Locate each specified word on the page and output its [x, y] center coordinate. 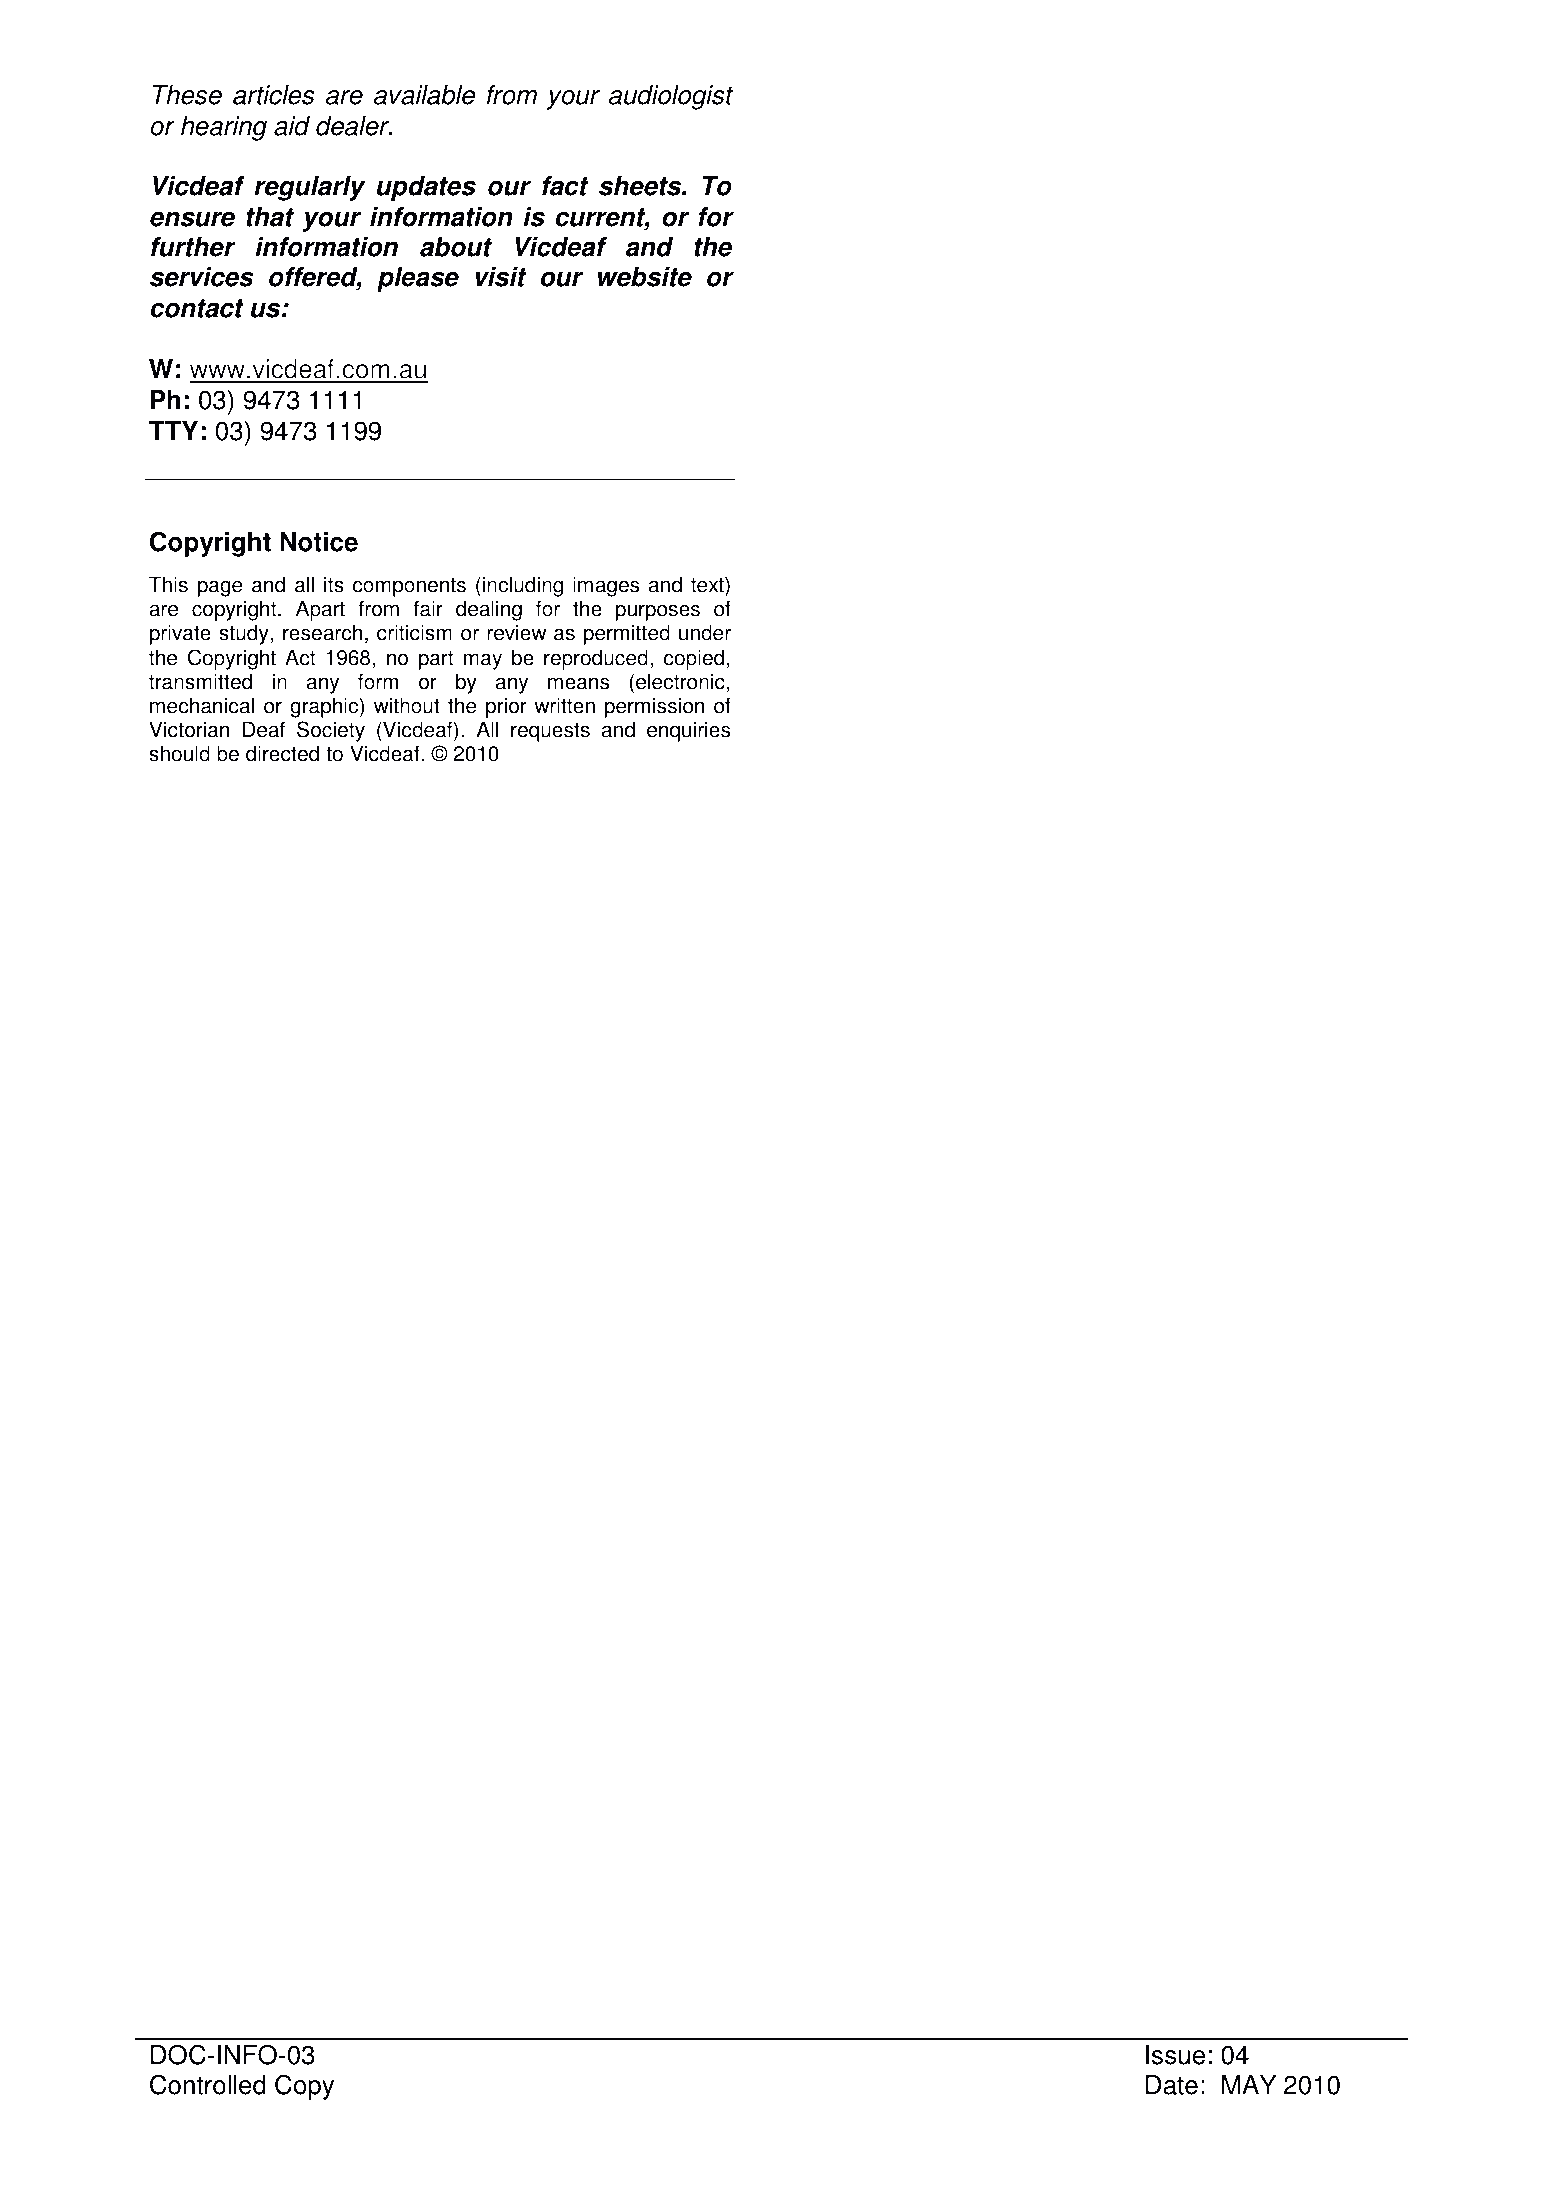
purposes [658, 612]
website [645, 277]
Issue [1175, 2055]
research [322, 632]
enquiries [688, 731]
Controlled [208, 2084]
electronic [680, 681]
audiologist [671, 97]
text [708, 586]
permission [655, 707]
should [179, 753]
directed [282, 753]
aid [292, 126]
